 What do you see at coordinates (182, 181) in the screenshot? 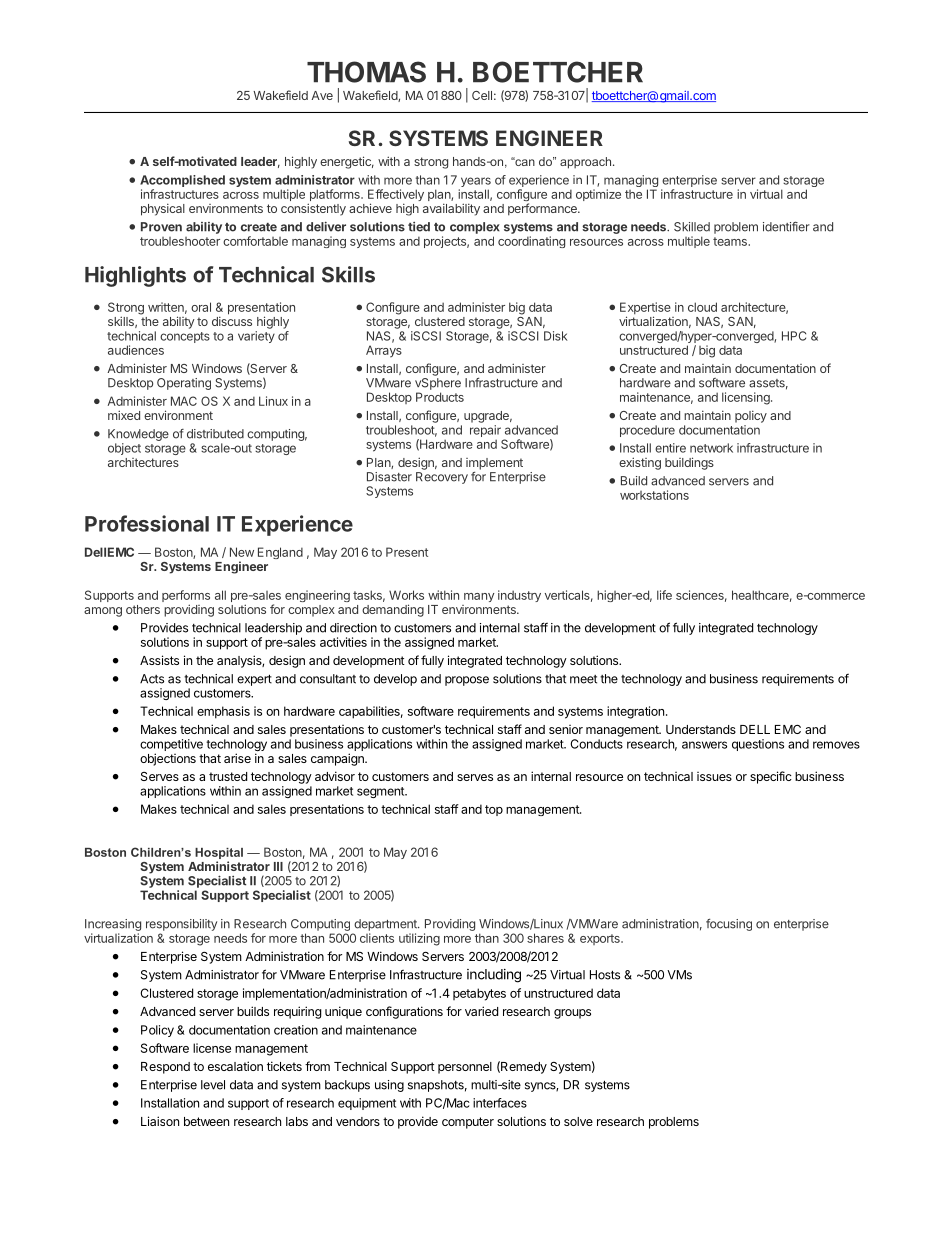
I see `Accomplished` at bounding box center [182, 181].
